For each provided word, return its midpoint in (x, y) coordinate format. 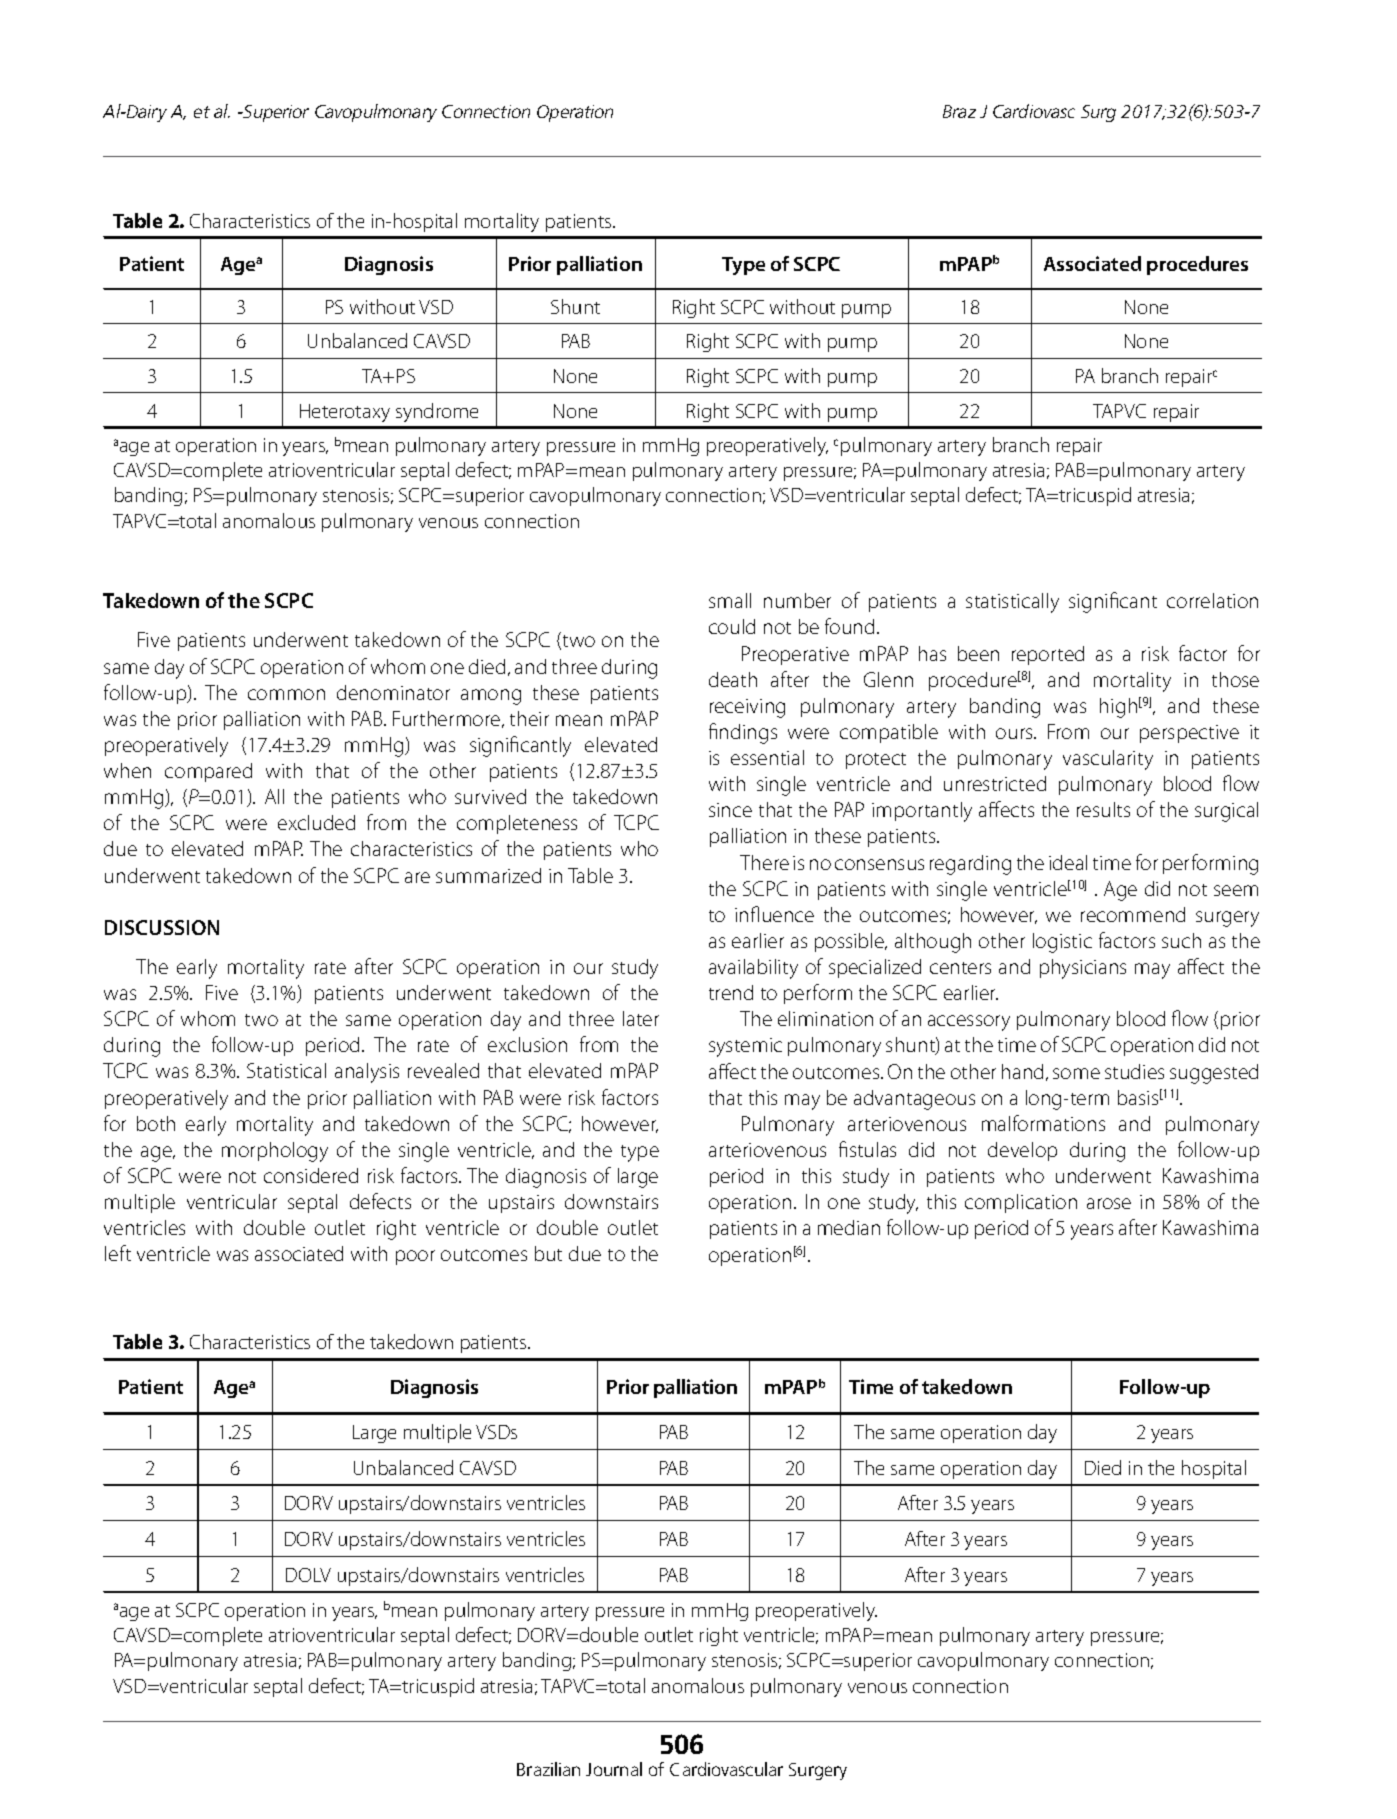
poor (415, 1257)
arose (1109, 1203)
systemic (745, 1047)
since (730, 810)
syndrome (437, 412)
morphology (275, 1152)
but (548, 1253)
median (849, 1227)
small (730, 600)
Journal (614, 1769)
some (1076, 1073)
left (118, 1253)
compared (208, 772)
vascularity (1108, 760)
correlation (1212, 600)
